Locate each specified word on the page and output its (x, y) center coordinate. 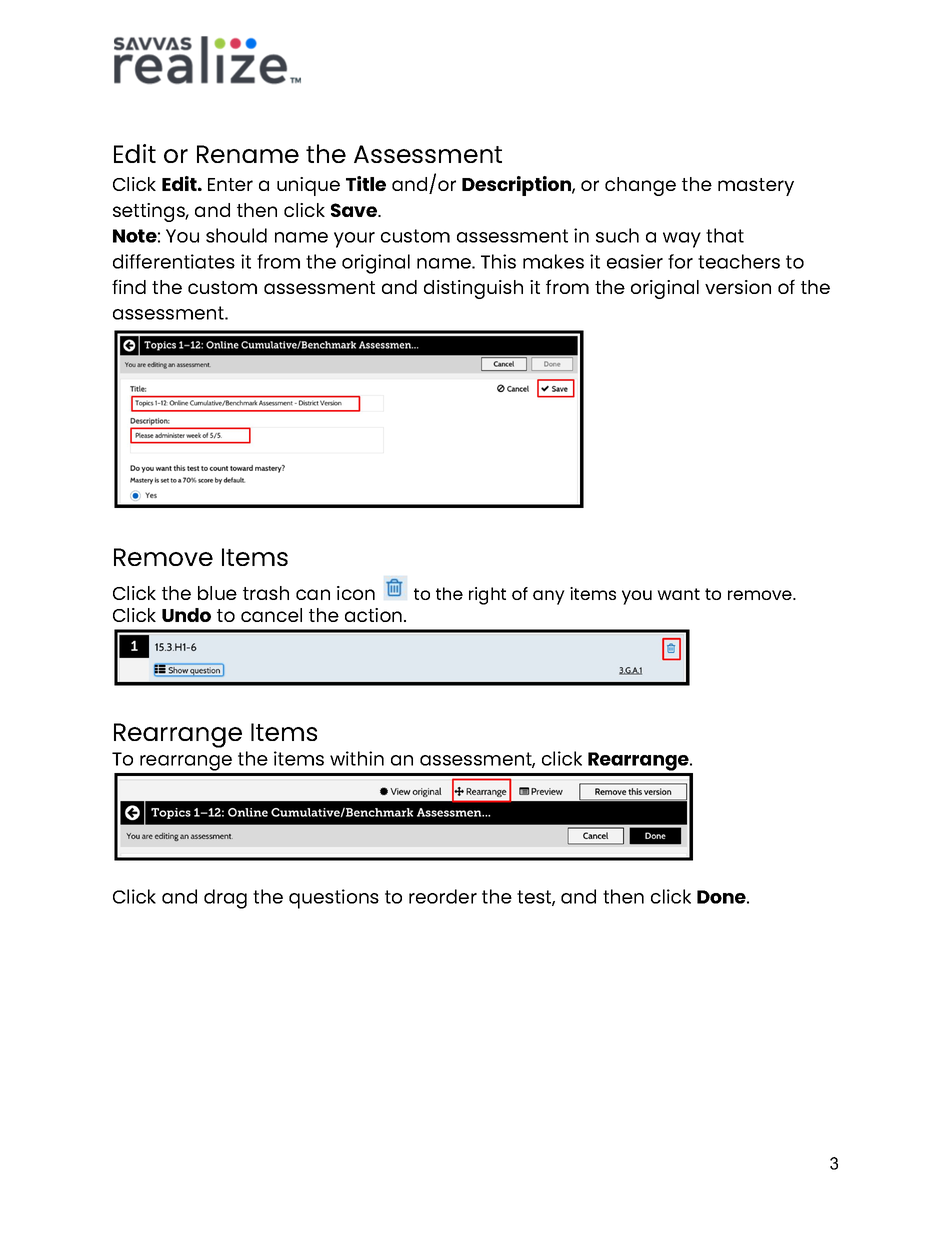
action (375, 615)
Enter (230, 184)
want (678, 594)
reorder (443, 896)
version (738, 287)
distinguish (473, 289)
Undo (186, 615)
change (640, 186)
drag (225, 899)
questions (334, 899)
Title (366, 183)
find (129, 286)
